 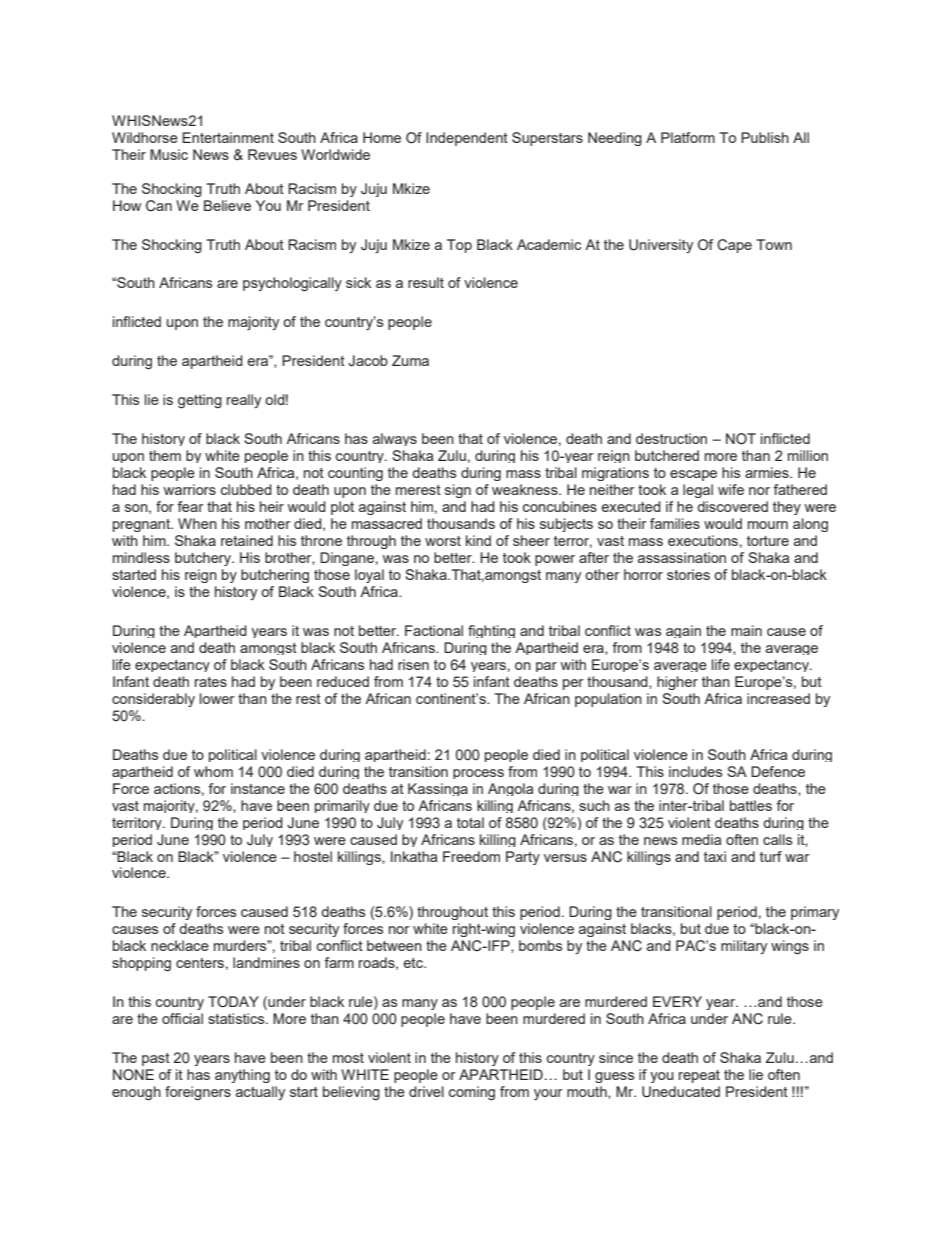 What do you see at coordinates (467, 139) in the screenshot?
I see `Independent` at bounding box center [467, 139].
